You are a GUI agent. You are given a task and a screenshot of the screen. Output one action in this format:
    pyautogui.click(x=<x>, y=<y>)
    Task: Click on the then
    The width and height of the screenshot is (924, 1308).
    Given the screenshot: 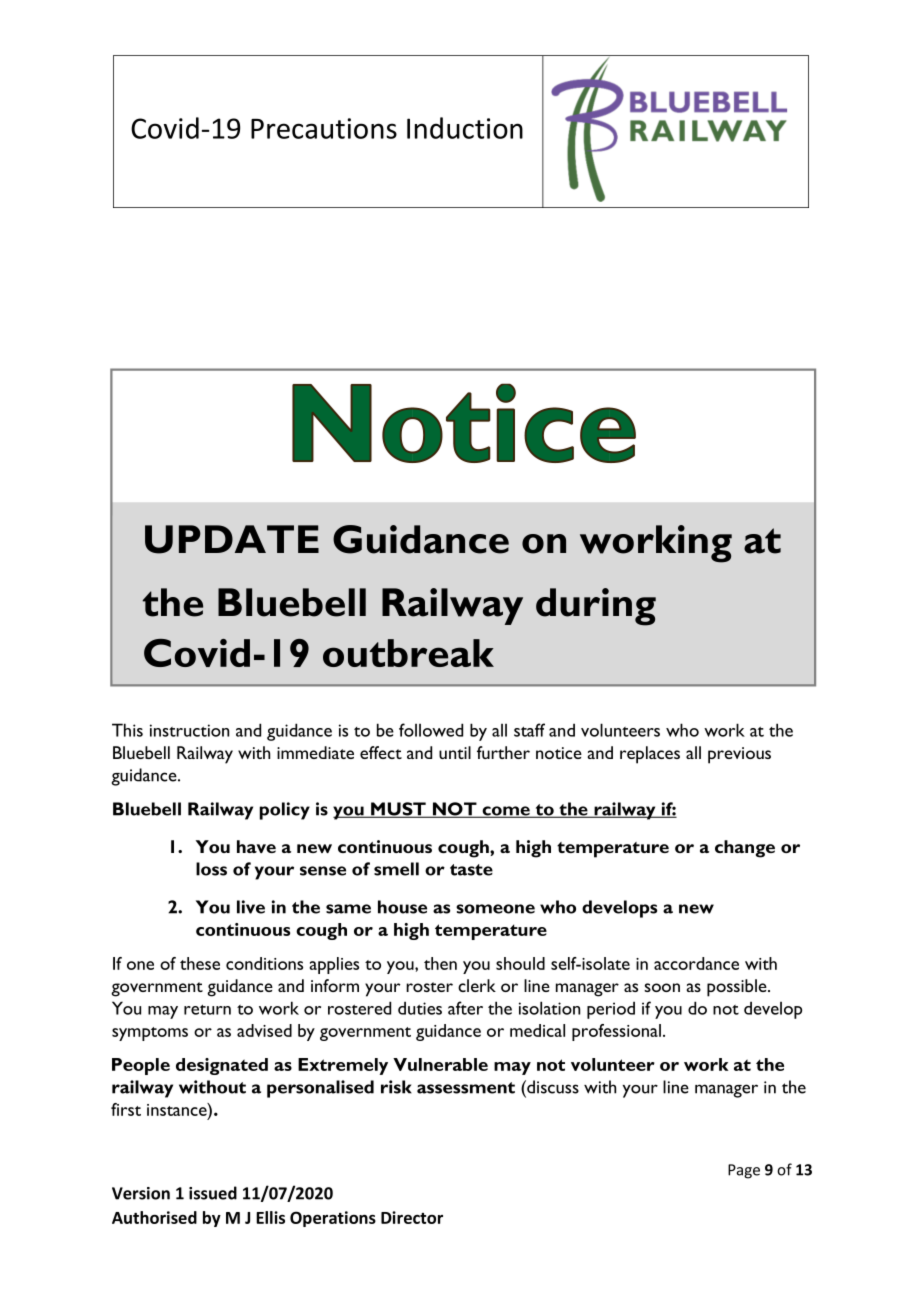 What is the action you would take?
    pyautogui.click(x=440, y=963)
